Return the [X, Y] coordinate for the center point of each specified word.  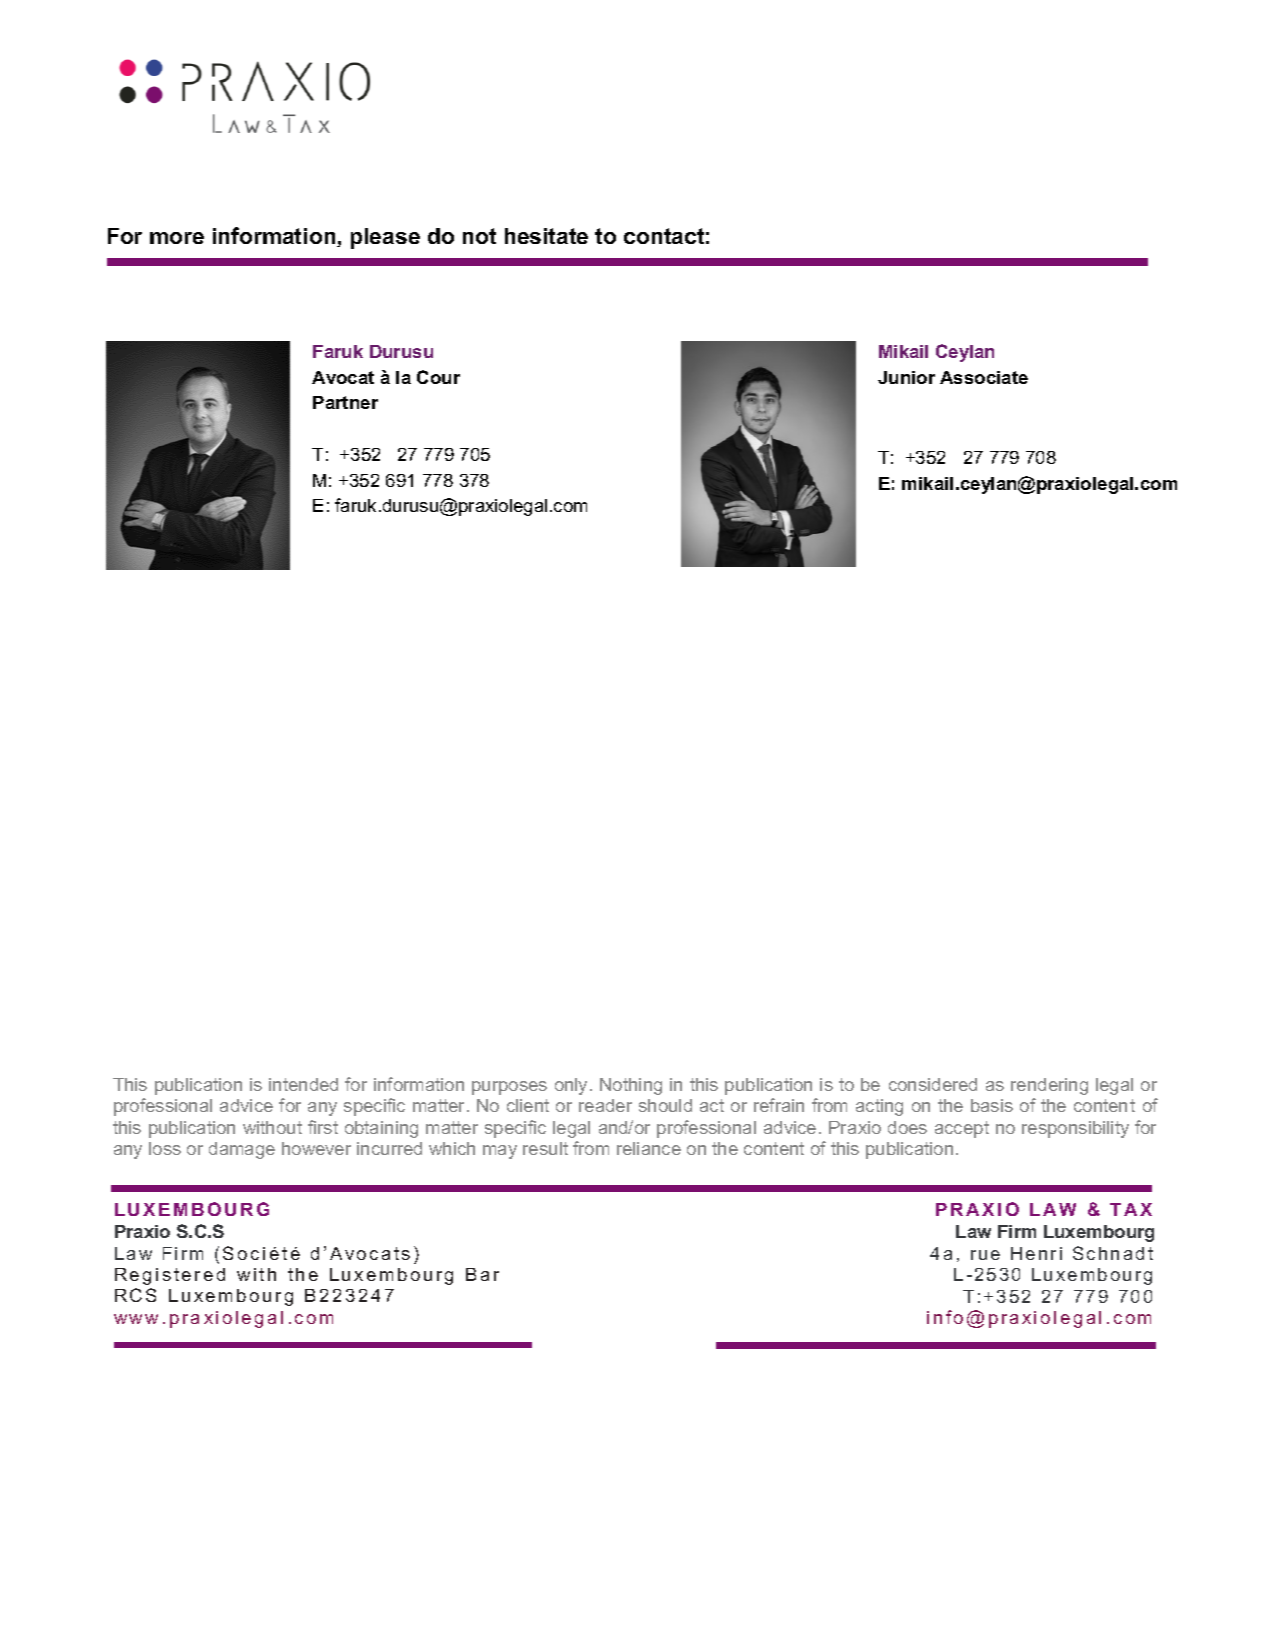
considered [933, 1084]
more [177, 238]
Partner [345, 402]
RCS [135, 1295]
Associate [984, 377]
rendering [1049, 1086]
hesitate [546, 236]
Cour [438, 377]
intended [303, 1084]
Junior [906, 377]
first [323, 1127]
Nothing [631, 1086]
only [573, 1086]
